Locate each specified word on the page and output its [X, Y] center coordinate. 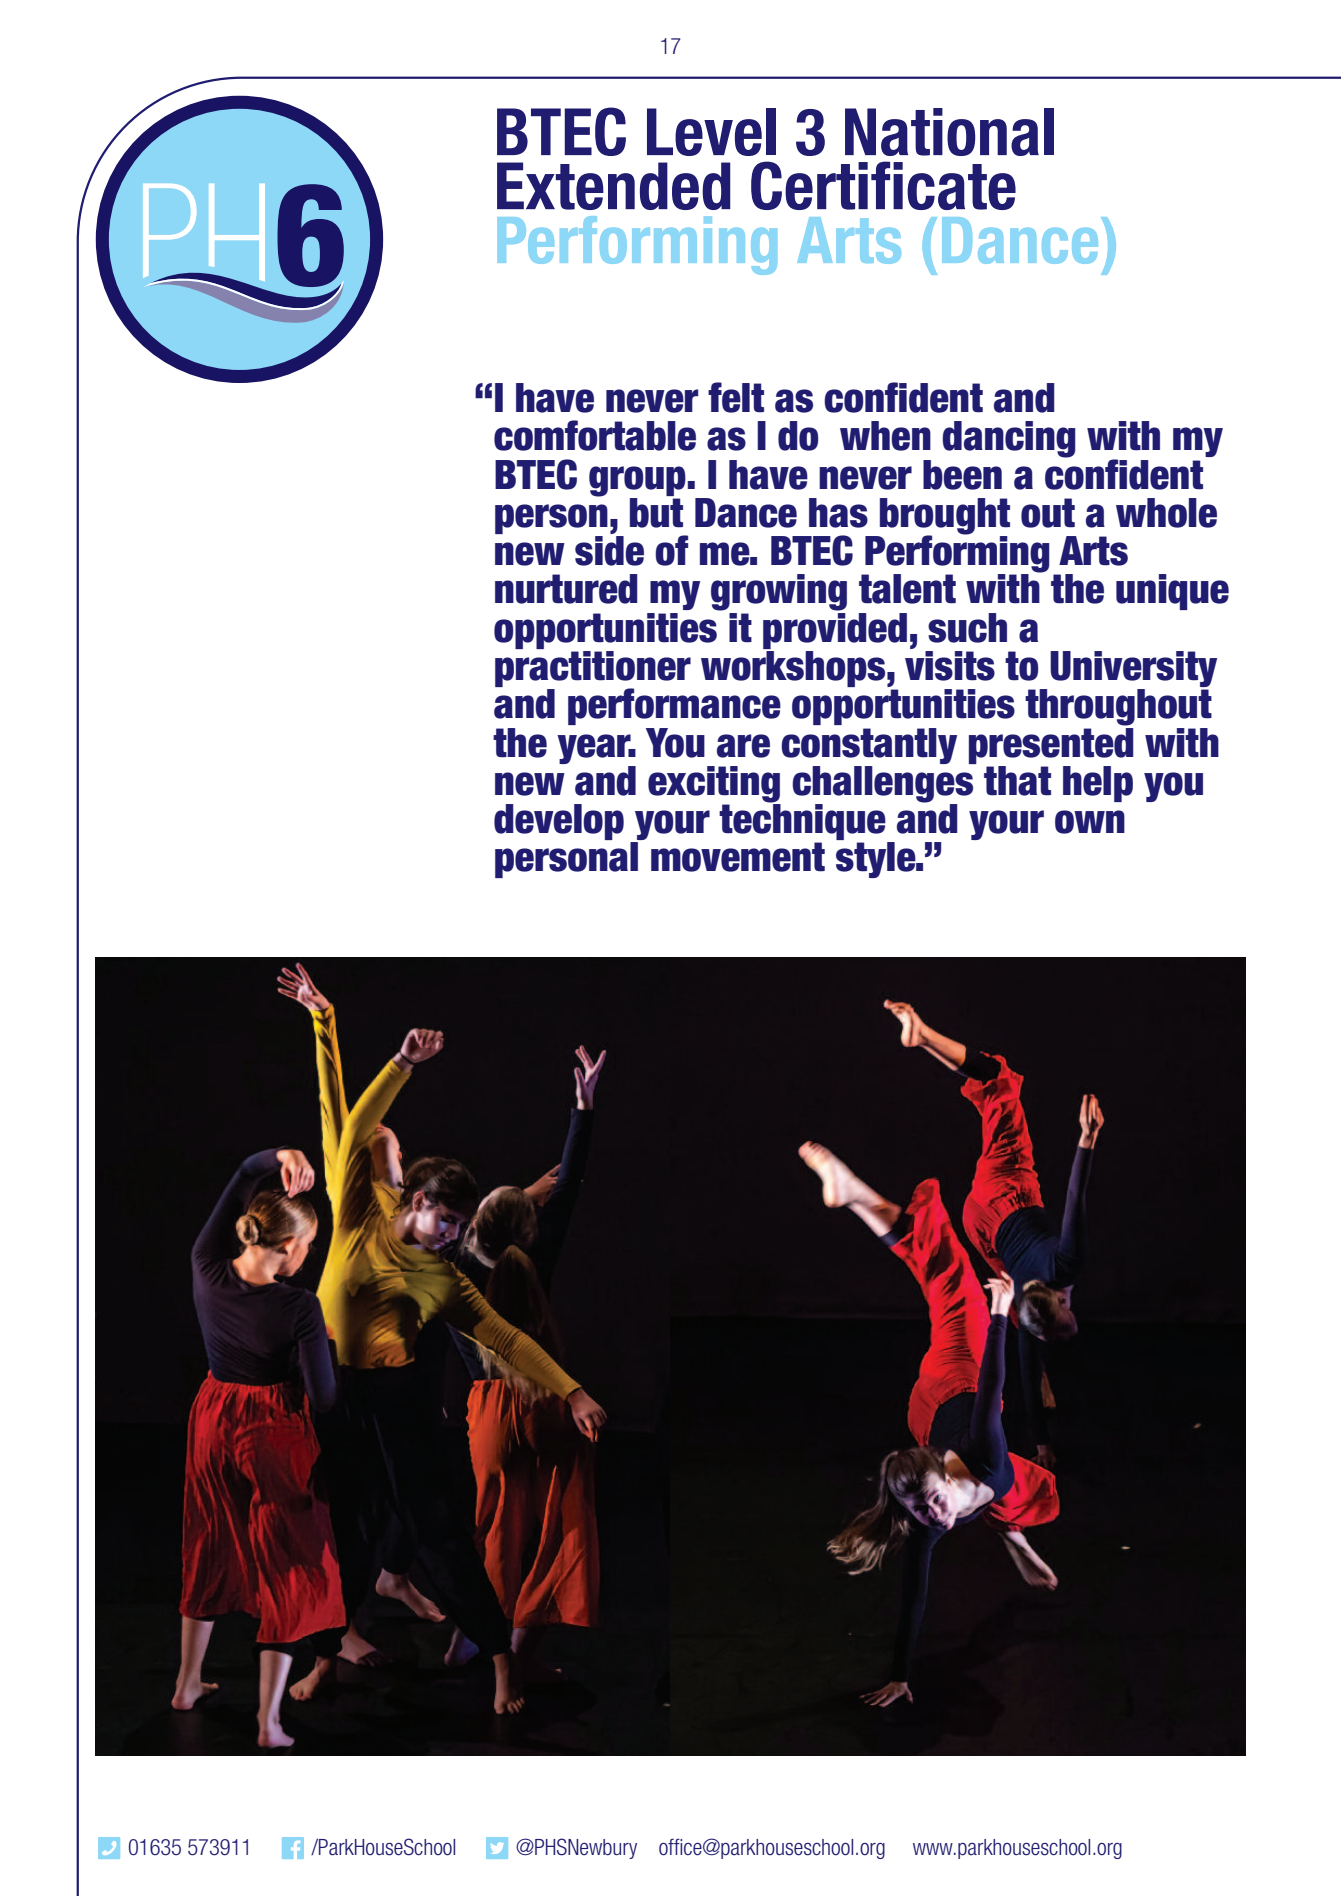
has [838, 513]
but [656, 511]
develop [559, 822]
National [949, 132]
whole [1166, 513]
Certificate [883, 185]
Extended [613, 186]
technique [803, 822]
